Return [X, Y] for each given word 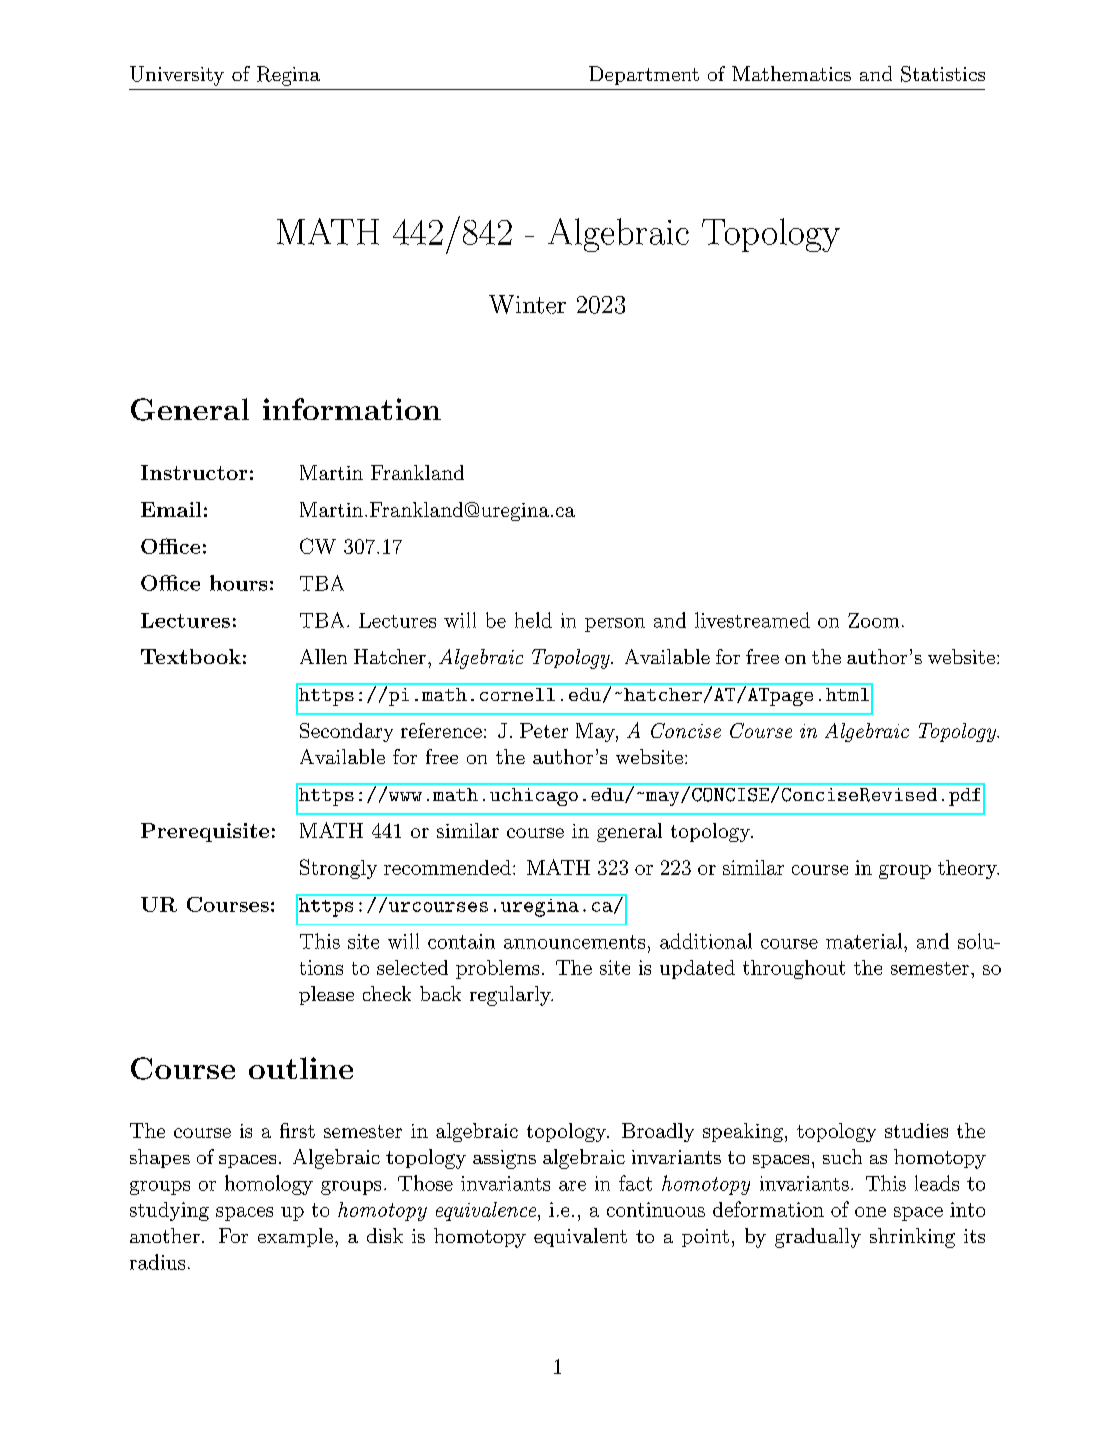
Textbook [191, 656]
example [295, 1237]
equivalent [580, 1237]
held [533, 620]
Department [644, 75]
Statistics [943, 74]
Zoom [873, 620]
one [870, 1212]
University [177, 76]
